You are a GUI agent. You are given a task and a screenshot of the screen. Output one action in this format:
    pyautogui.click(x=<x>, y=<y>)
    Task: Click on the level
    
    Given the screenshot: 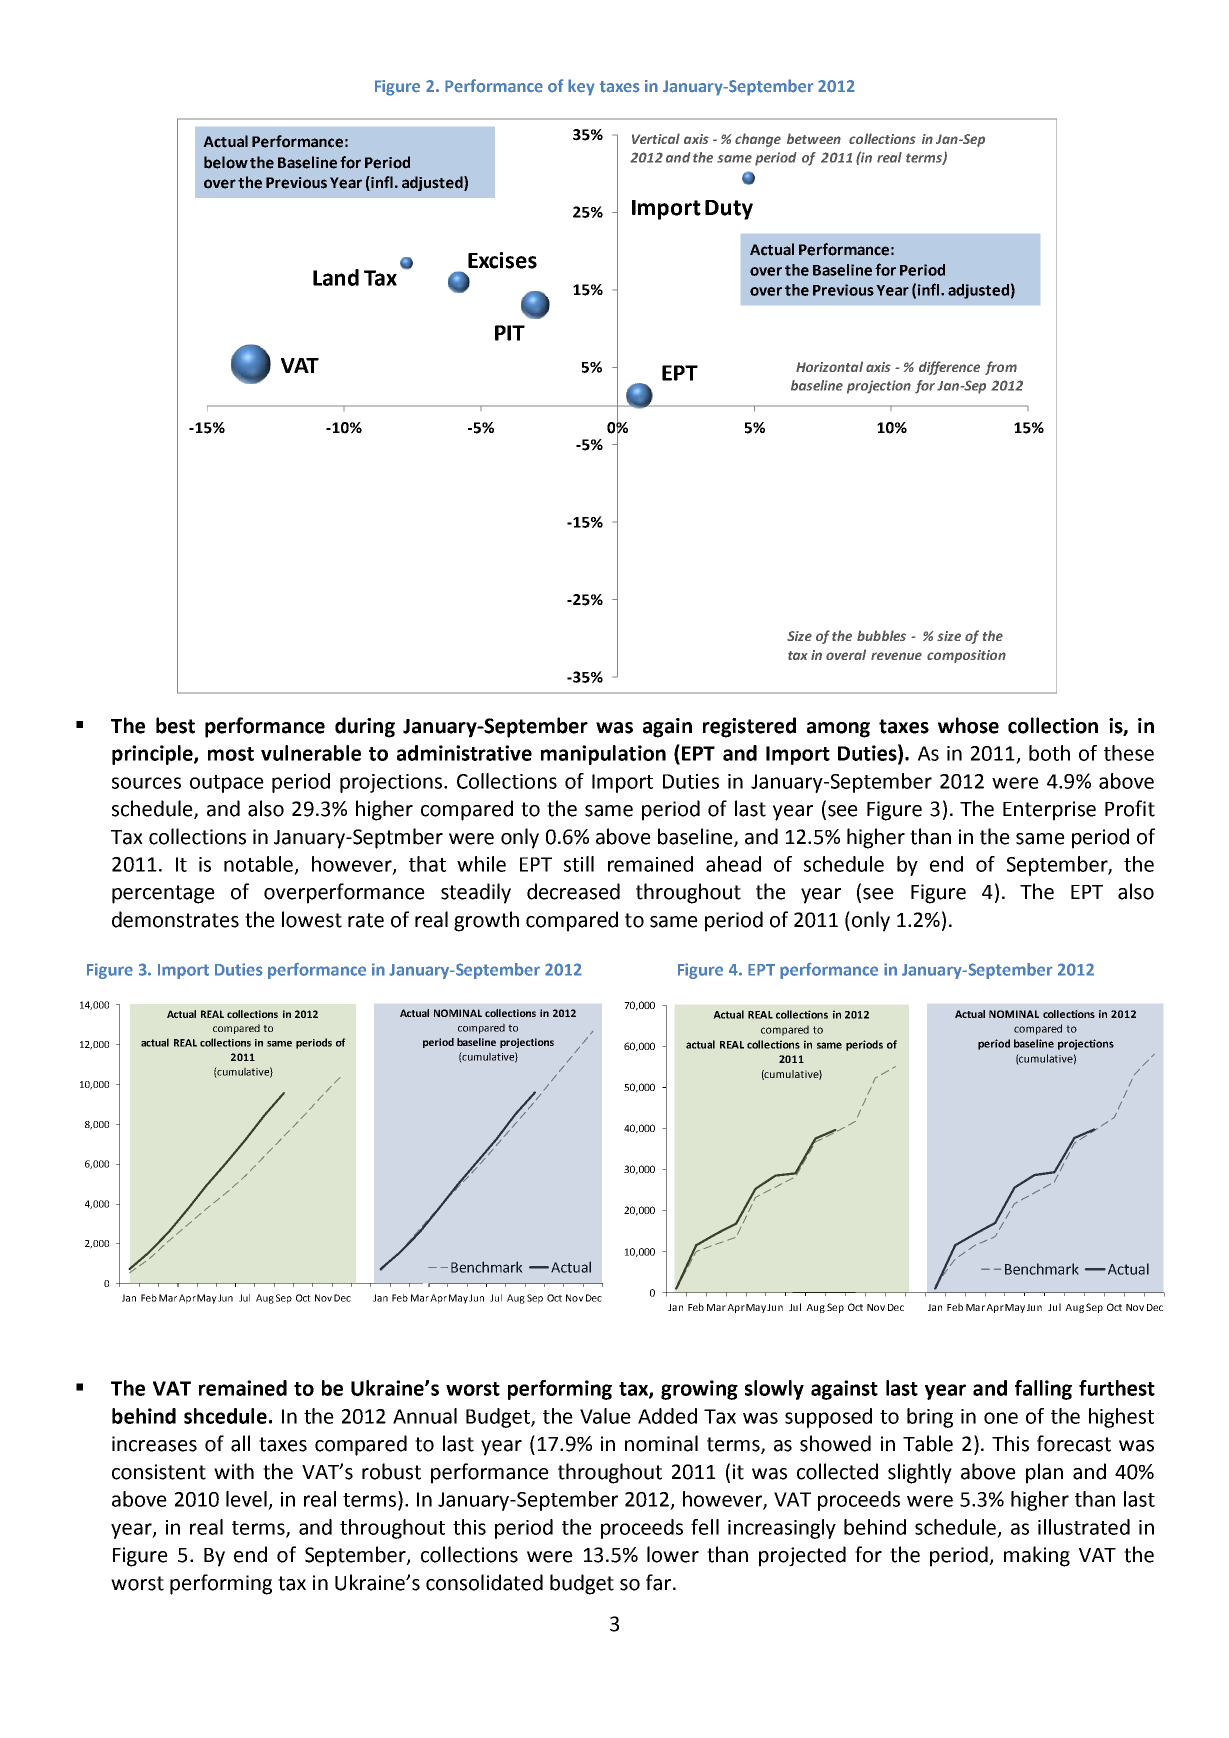 What is the action you would take?
    pyautogui.click(x=246, y=1499)
